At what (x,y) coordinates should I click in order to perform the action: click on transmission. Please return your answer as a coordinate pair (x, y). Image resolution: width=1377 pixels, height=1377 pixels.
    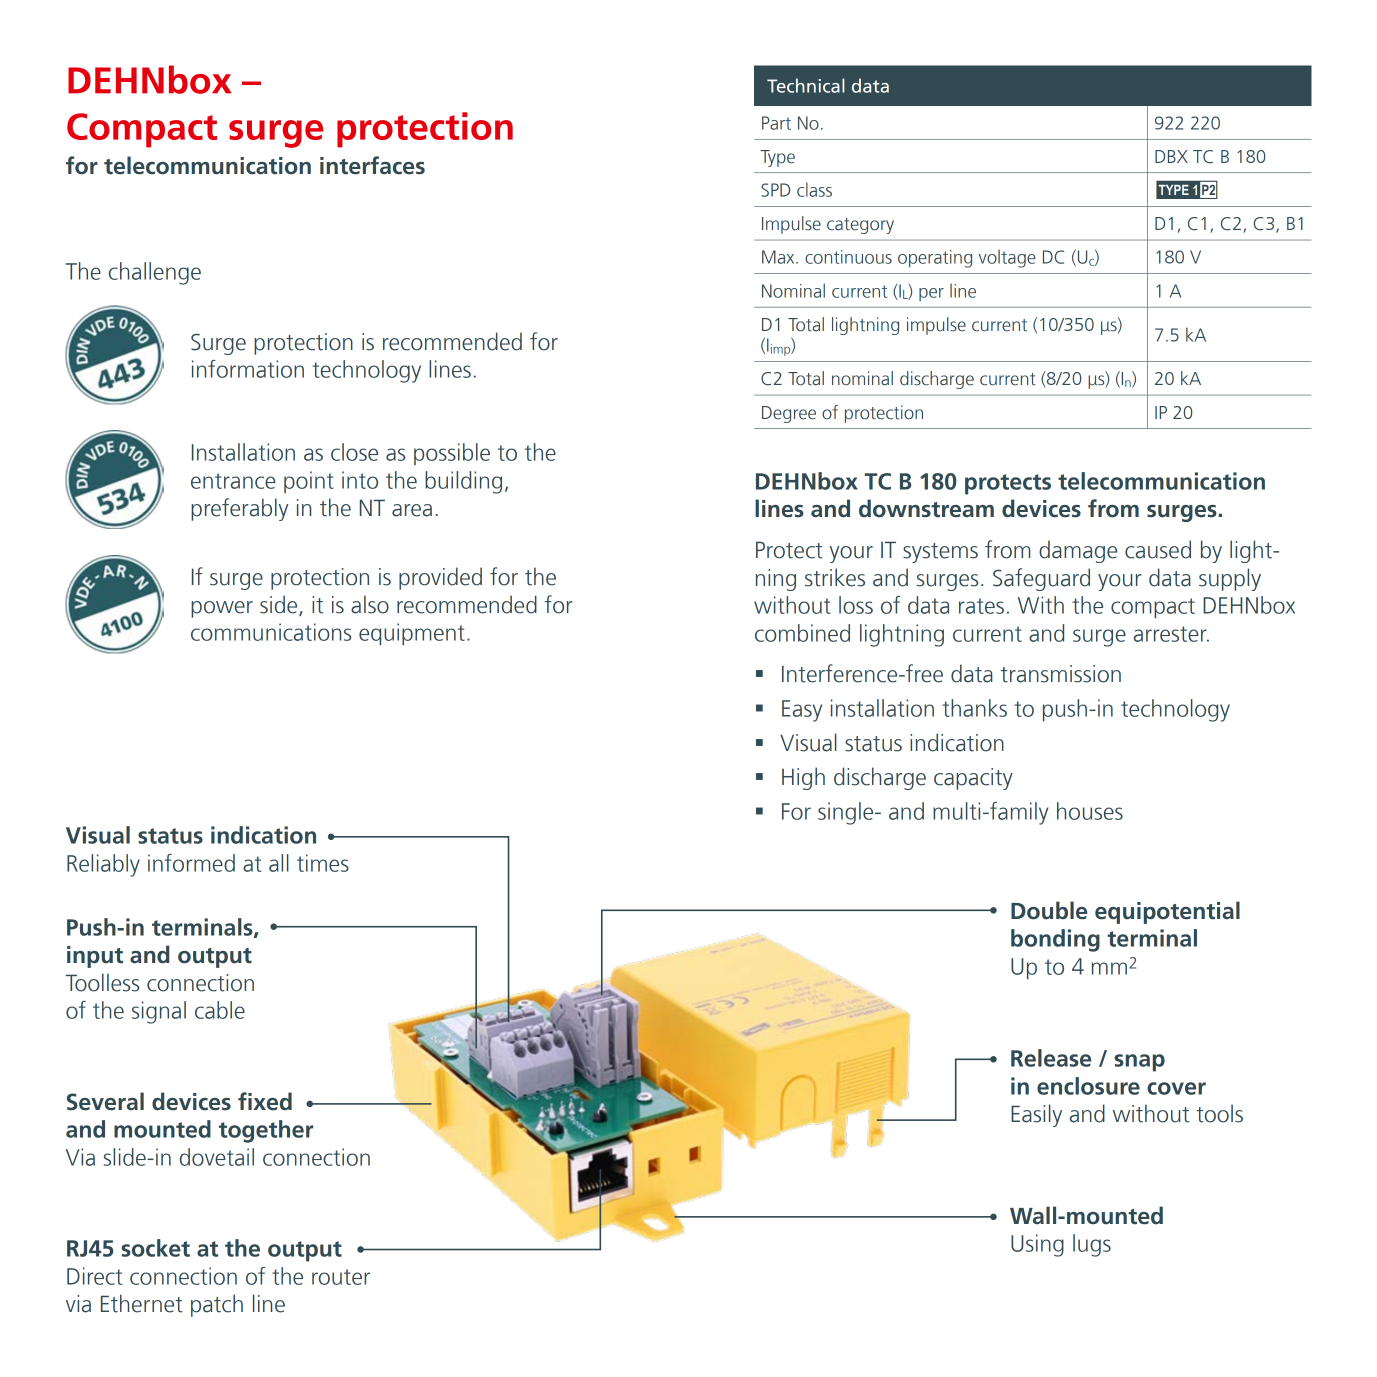
    Looking at the image, I should click on (1061, 674).
